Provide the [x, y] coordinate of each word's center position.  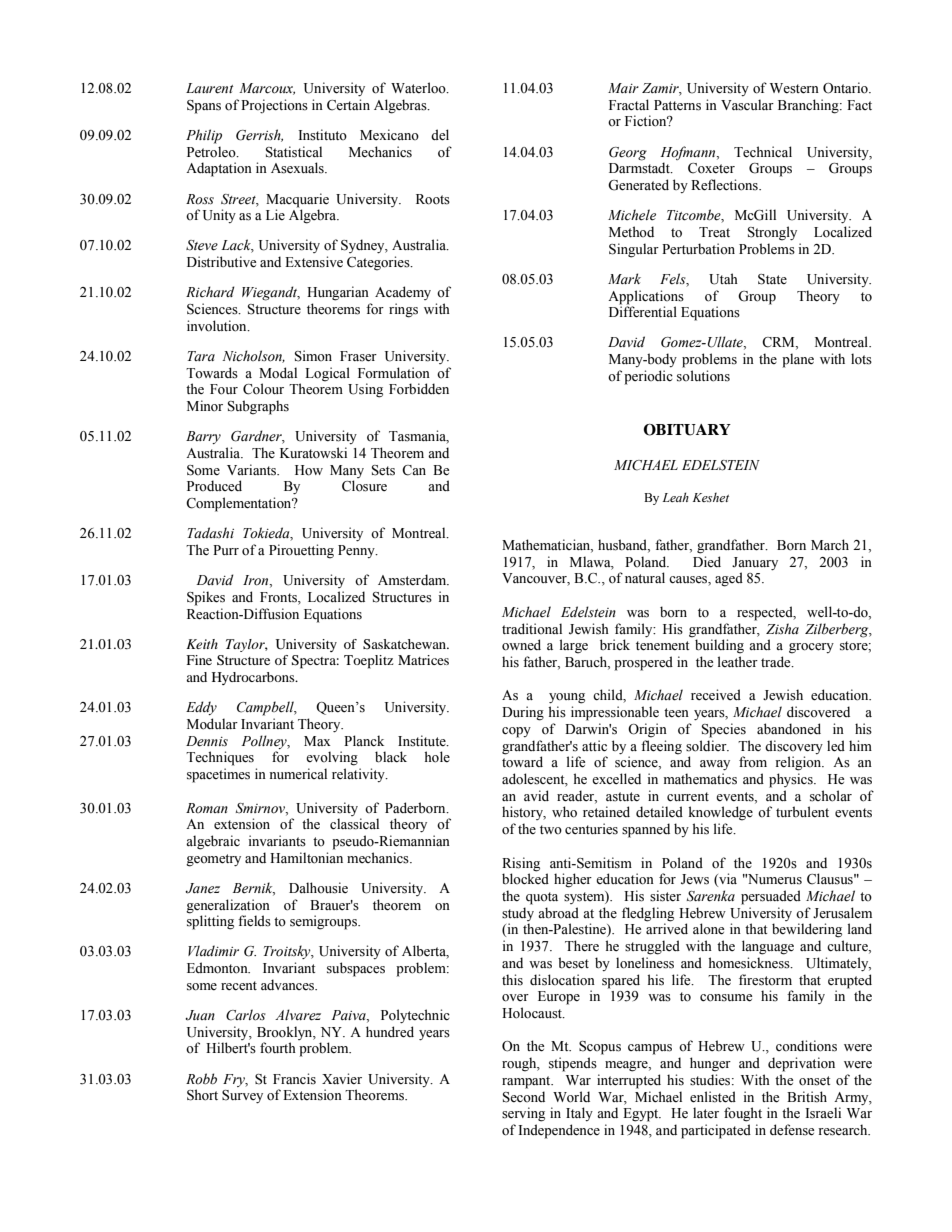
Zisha [782, 628]
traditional [532, 628]
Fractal [629, 104]
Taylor [247, 645]
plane [798, 360]
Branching [809, 106]
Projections [274, 106]
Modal [278, 373]
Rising [521, 864]
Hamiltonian [306, 858]
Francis [294, 1079]
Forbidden [419, 389]
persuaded [771, 897]
